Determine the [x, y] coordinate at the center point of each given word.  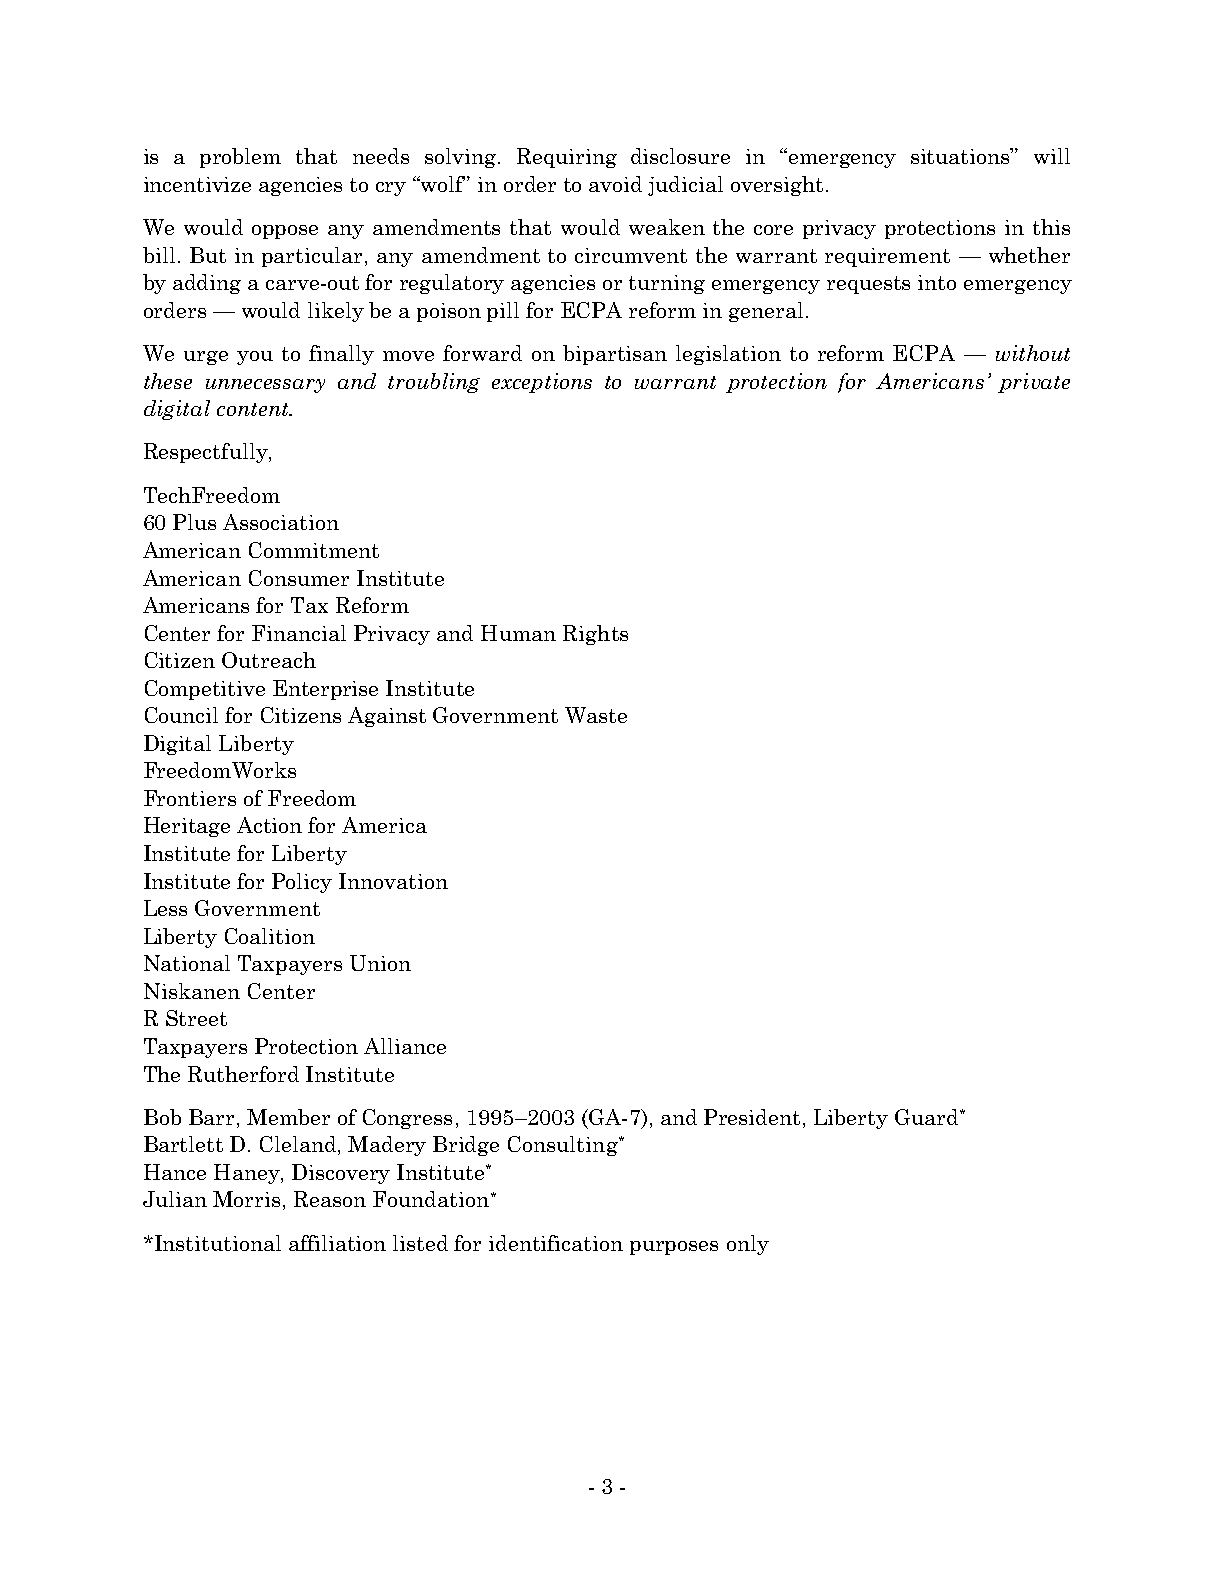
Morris [246, 1199]
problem [240, 158]
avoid [615, 184]
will [1052, 156]
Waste [596, 715]
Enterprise [325, 690]
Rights [595, 635]
